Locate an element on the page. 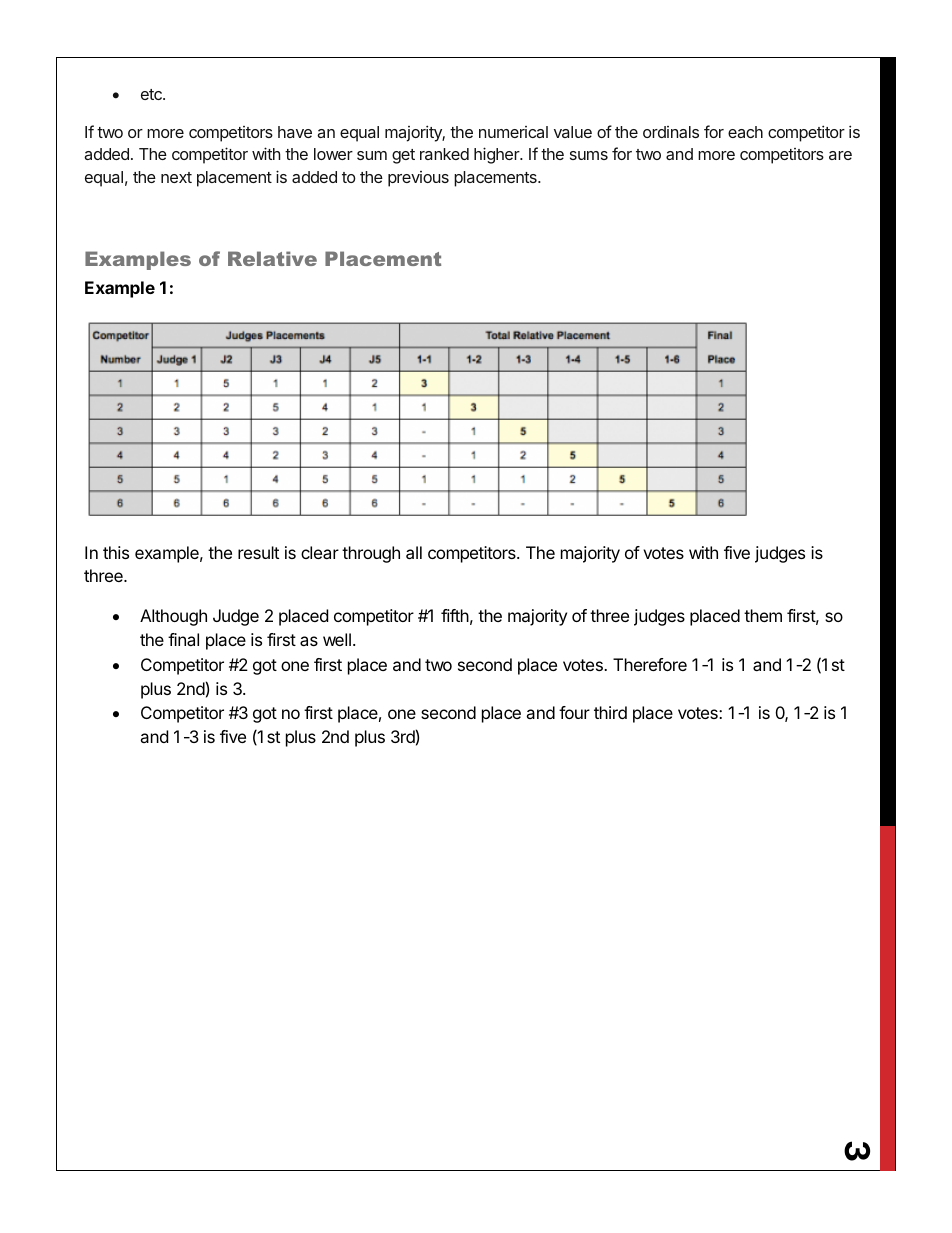  each is located at coordinates (745, 132).
